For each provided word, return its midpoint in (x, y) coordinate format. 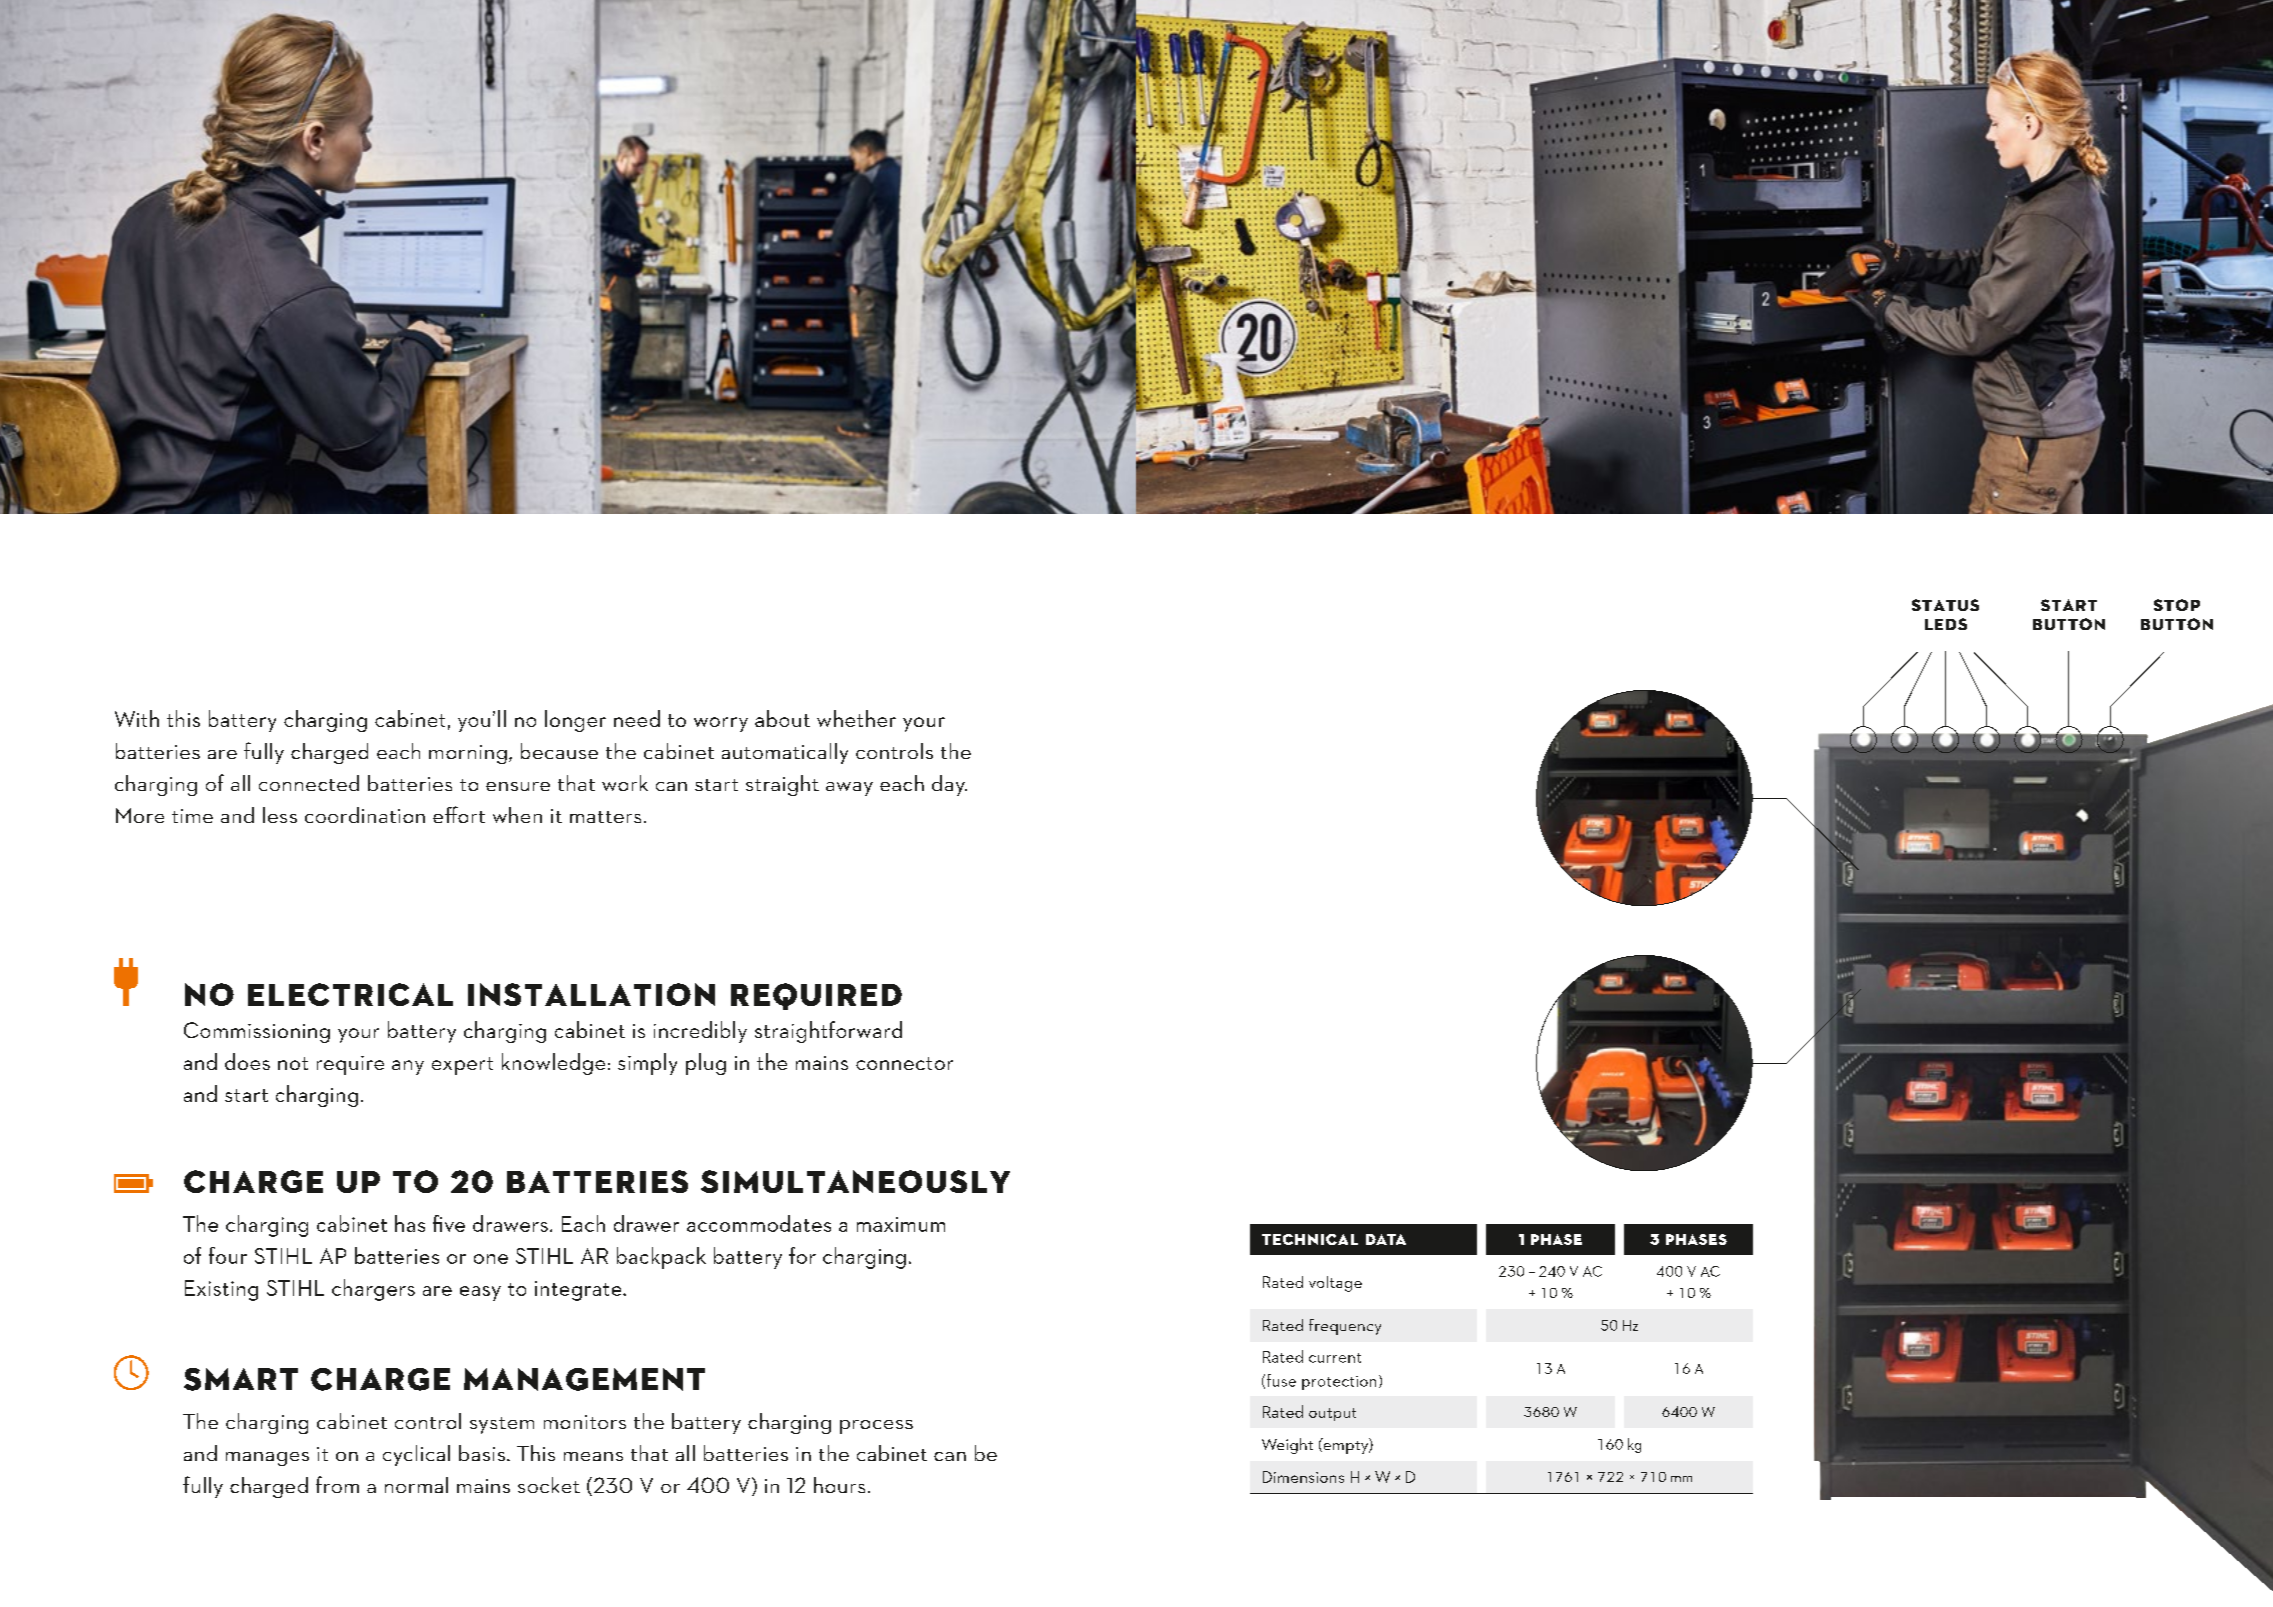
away (849, 789)
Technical (1310, 1239)
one (491, 1259)
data (1386, 1239)
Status (1945, 605)
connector (904, 1063)
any (408, 1067)
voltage (1335, 1284)
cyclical (416, 1455)
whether (856, 718)
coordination (365, 815)
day (949, 785)
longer (575, 721)
